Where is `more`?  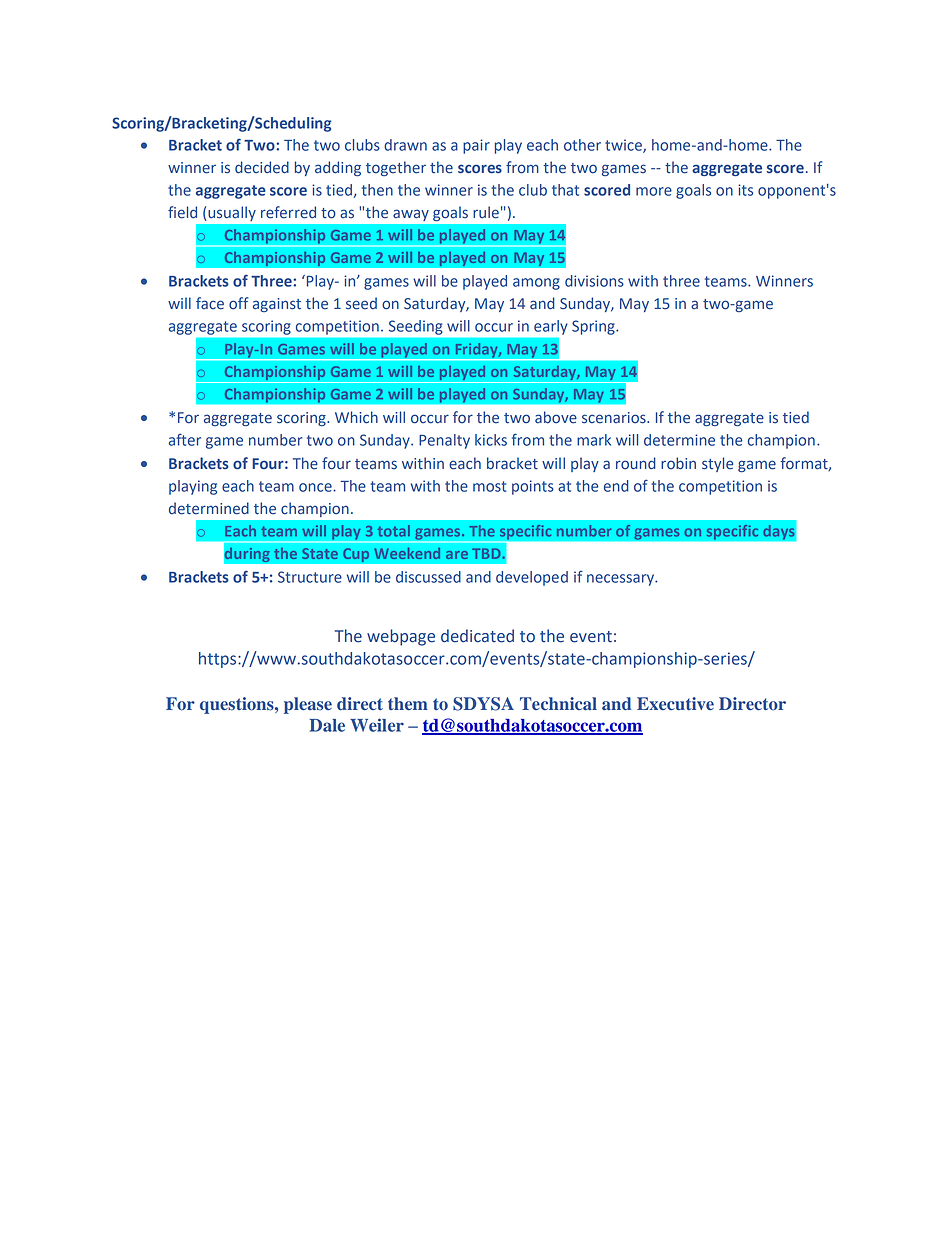 more is located at coordinates (654, 191).
